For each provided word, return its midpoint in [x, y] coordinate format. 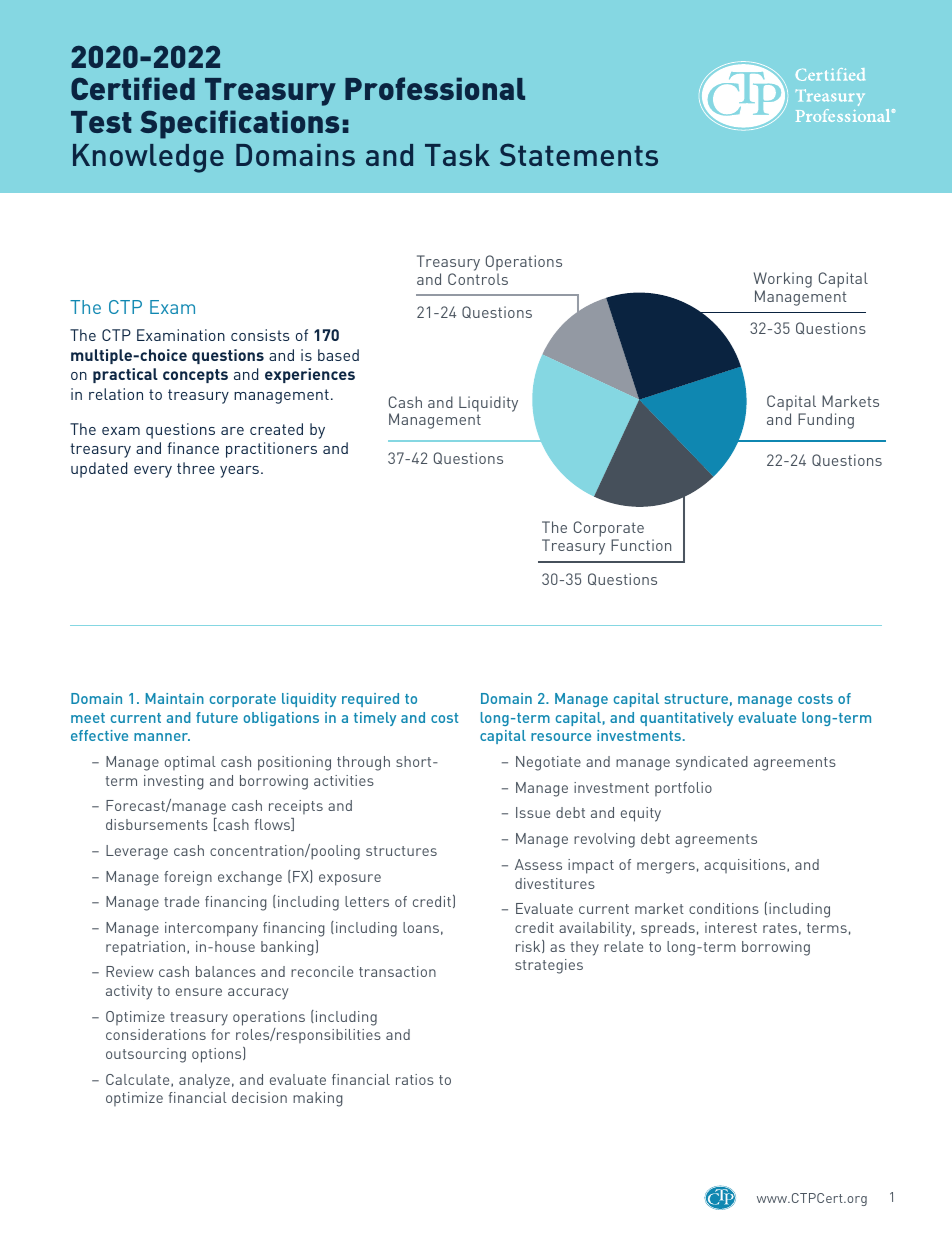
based [338, 355]
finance [193, 448]
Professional [435, 88]
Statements [579, 155]
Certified [133, 88]
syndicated [712, 763]
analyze [204, 1081]
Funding [826, 421]
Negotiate [548, 763]
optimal [190, 763]
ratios [415, 1079]
